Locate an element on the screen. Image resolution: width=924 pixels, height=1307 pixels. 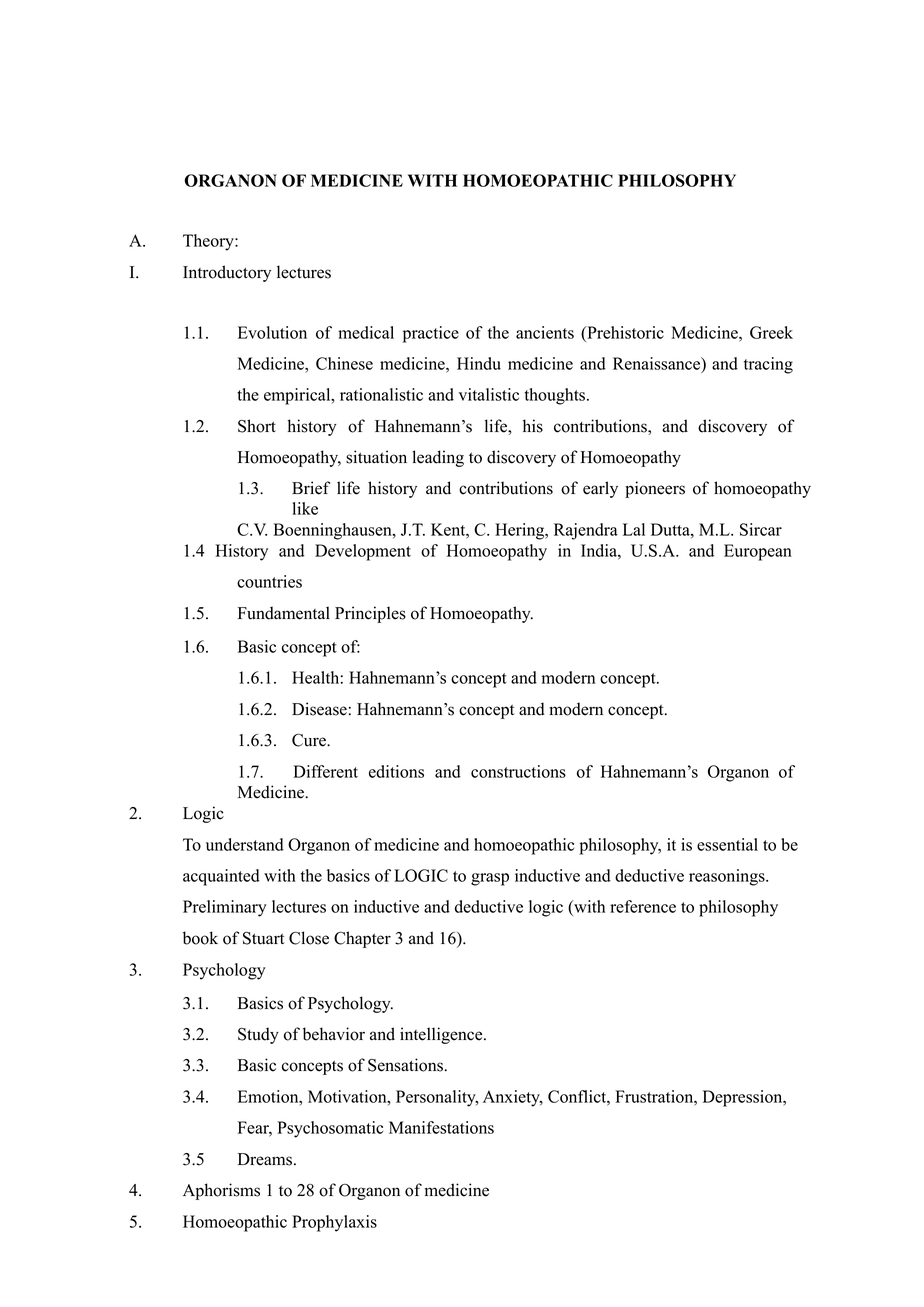
grasp is located at coordinates (490, 879).
